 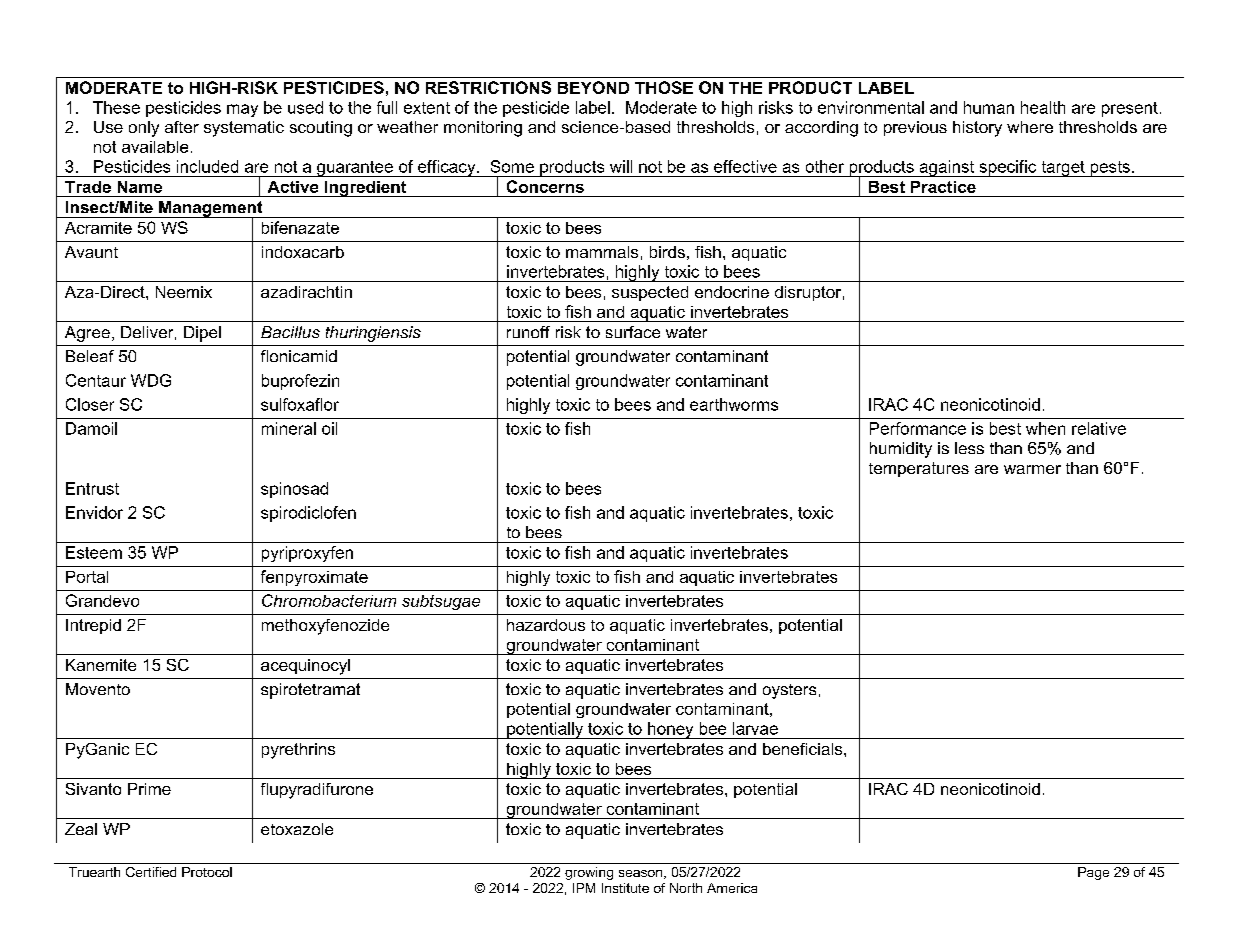 What do you see at coordinates (804, 749) in the page?
I see `beneficials` at bounding box center [804, 749].
